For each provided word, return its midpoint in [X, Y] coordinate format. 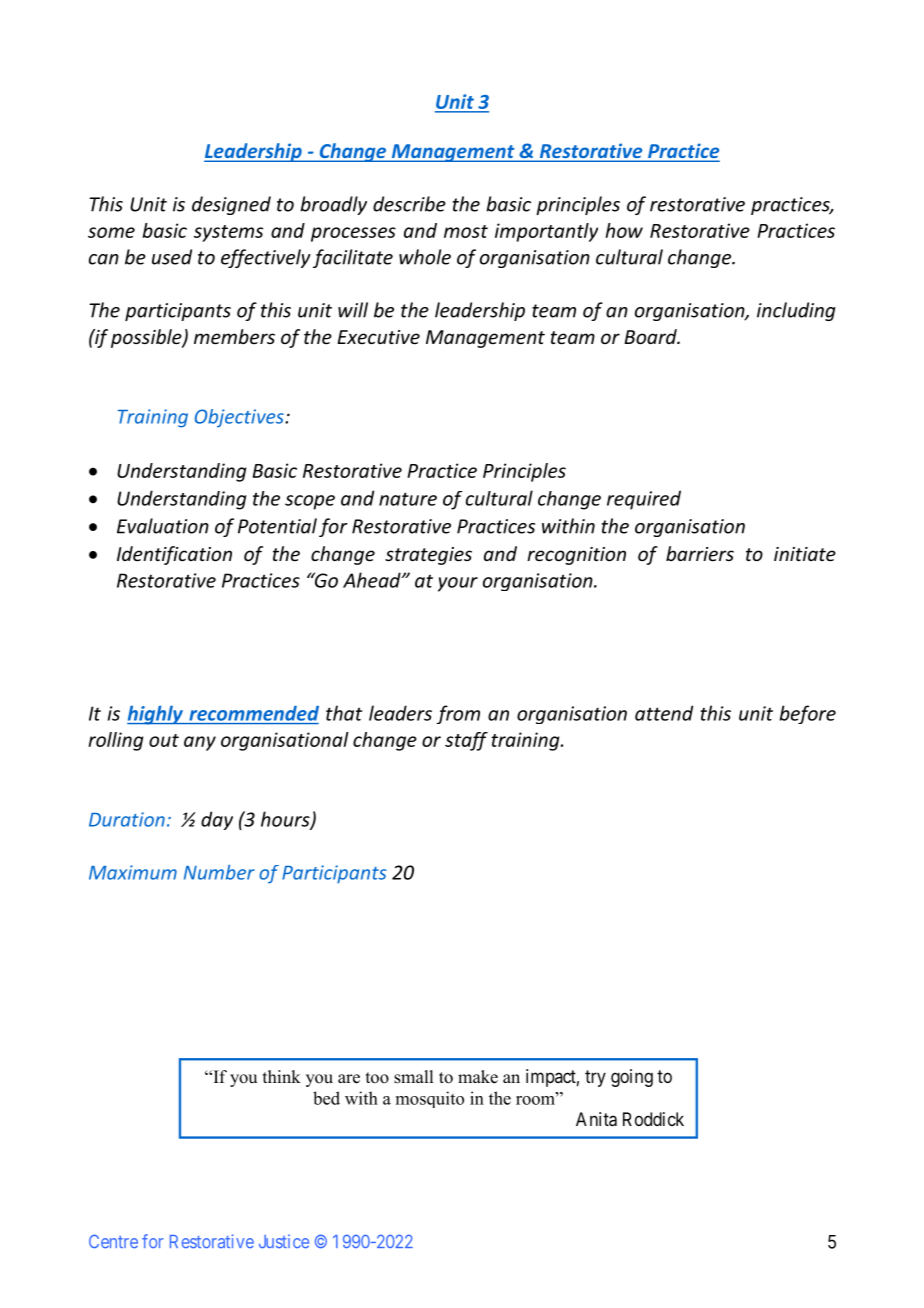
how [624, 230]
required [644, 500]
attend [664, 713]
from [458, 714]
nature [408, 499]
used [172, 257]
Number [219, 872]
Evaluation [163, 526]
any [200, 743]
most [466, 231]
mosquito [430, 1099]
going [632, 1078]
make [478, 1077]
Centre [113, 1241]
